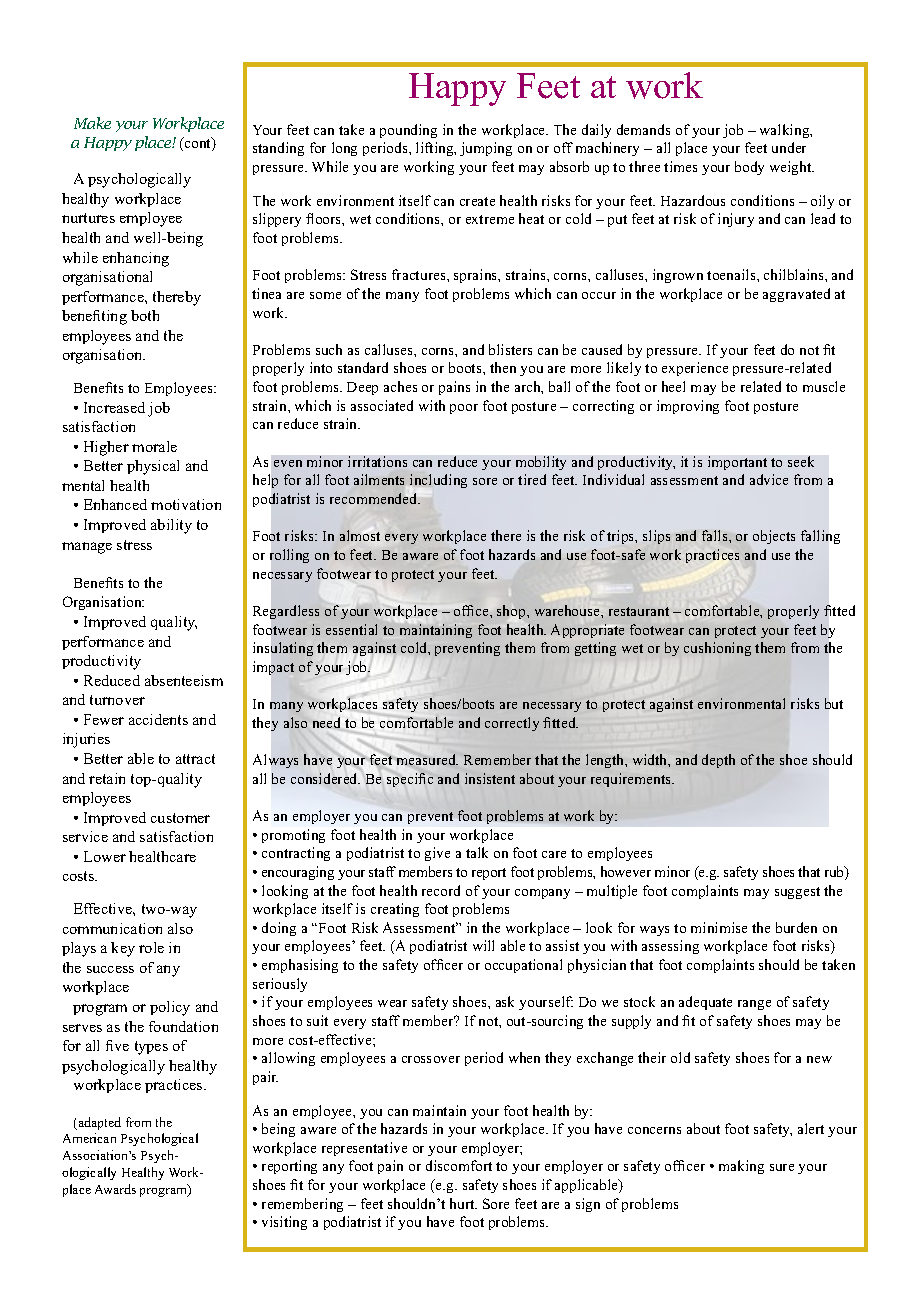 This image has width=924, height=1308. I want to click on Make, so click(92, 123).
